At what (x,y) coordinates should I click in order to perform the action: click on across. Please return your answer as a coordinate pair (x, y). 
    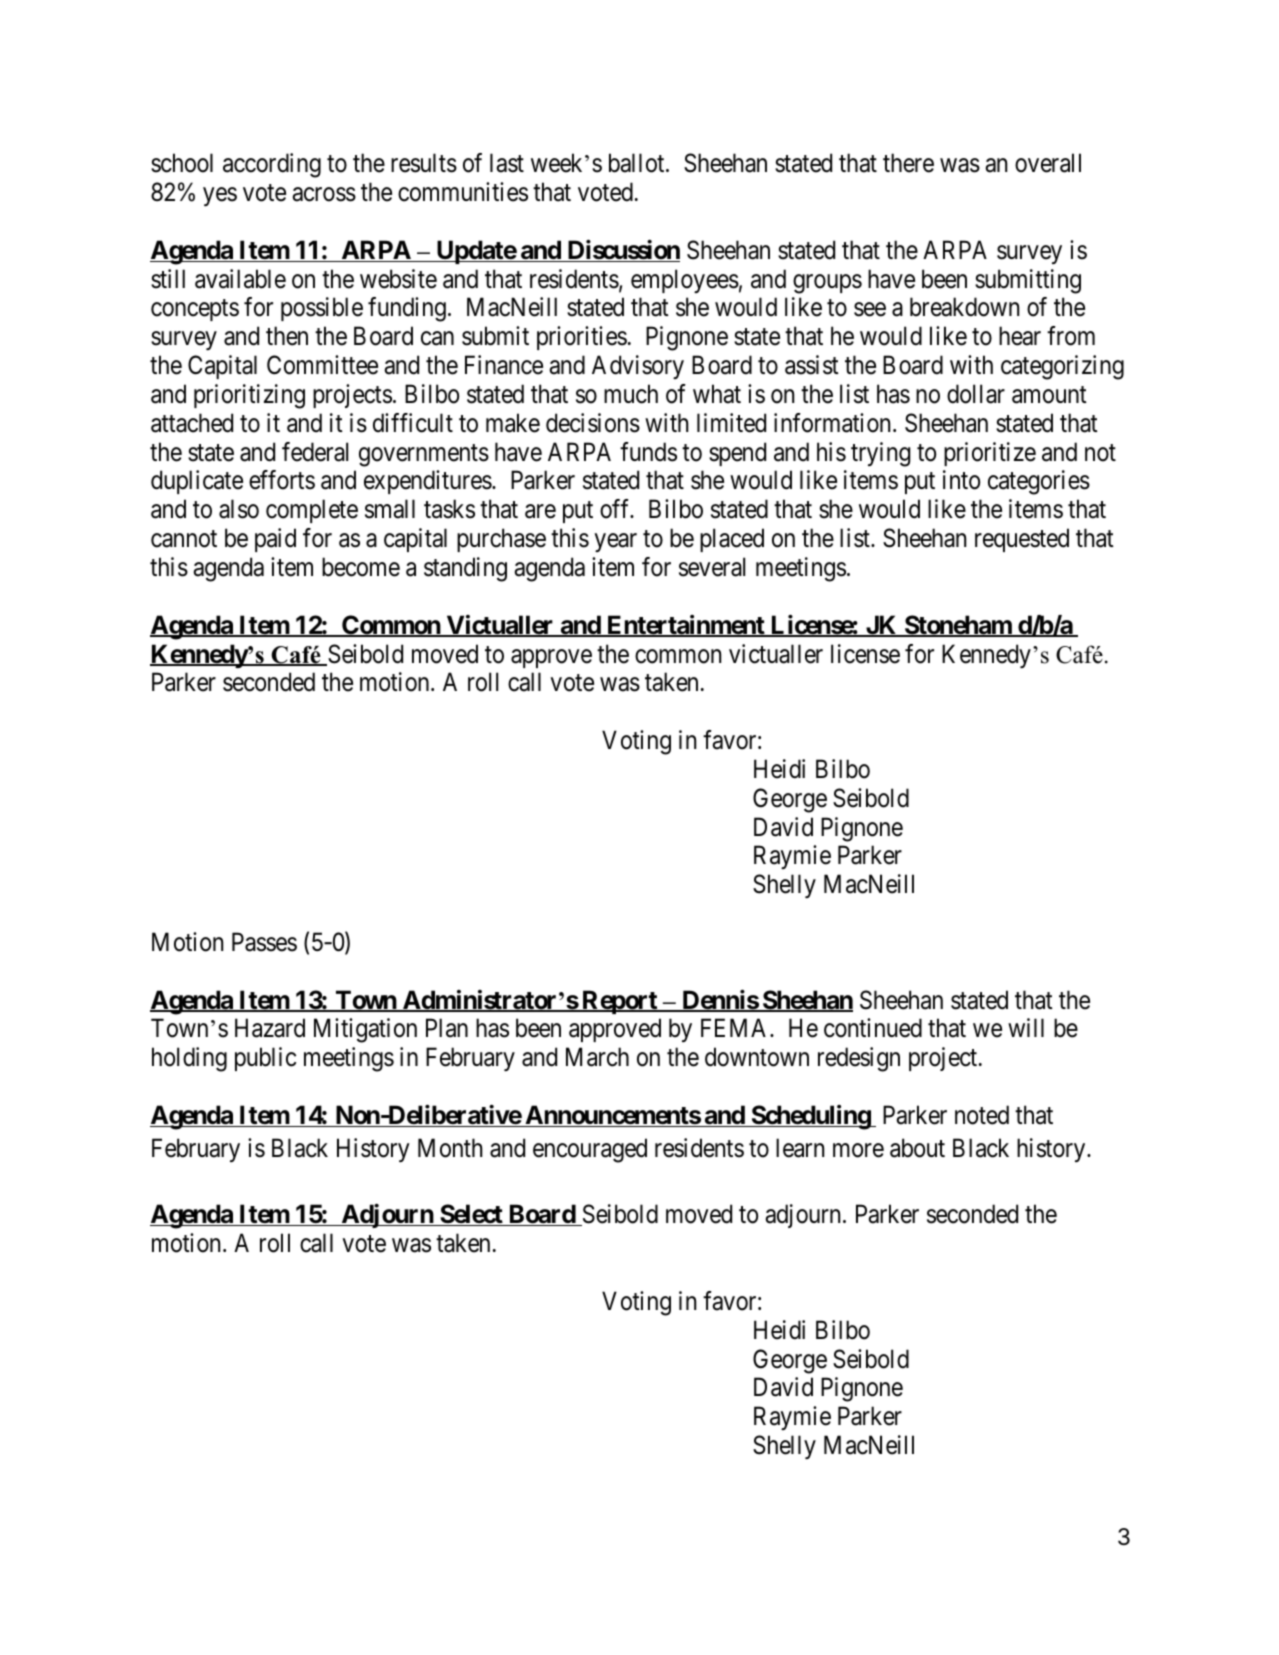
    Looking at the image, I should click on (324, 195).
